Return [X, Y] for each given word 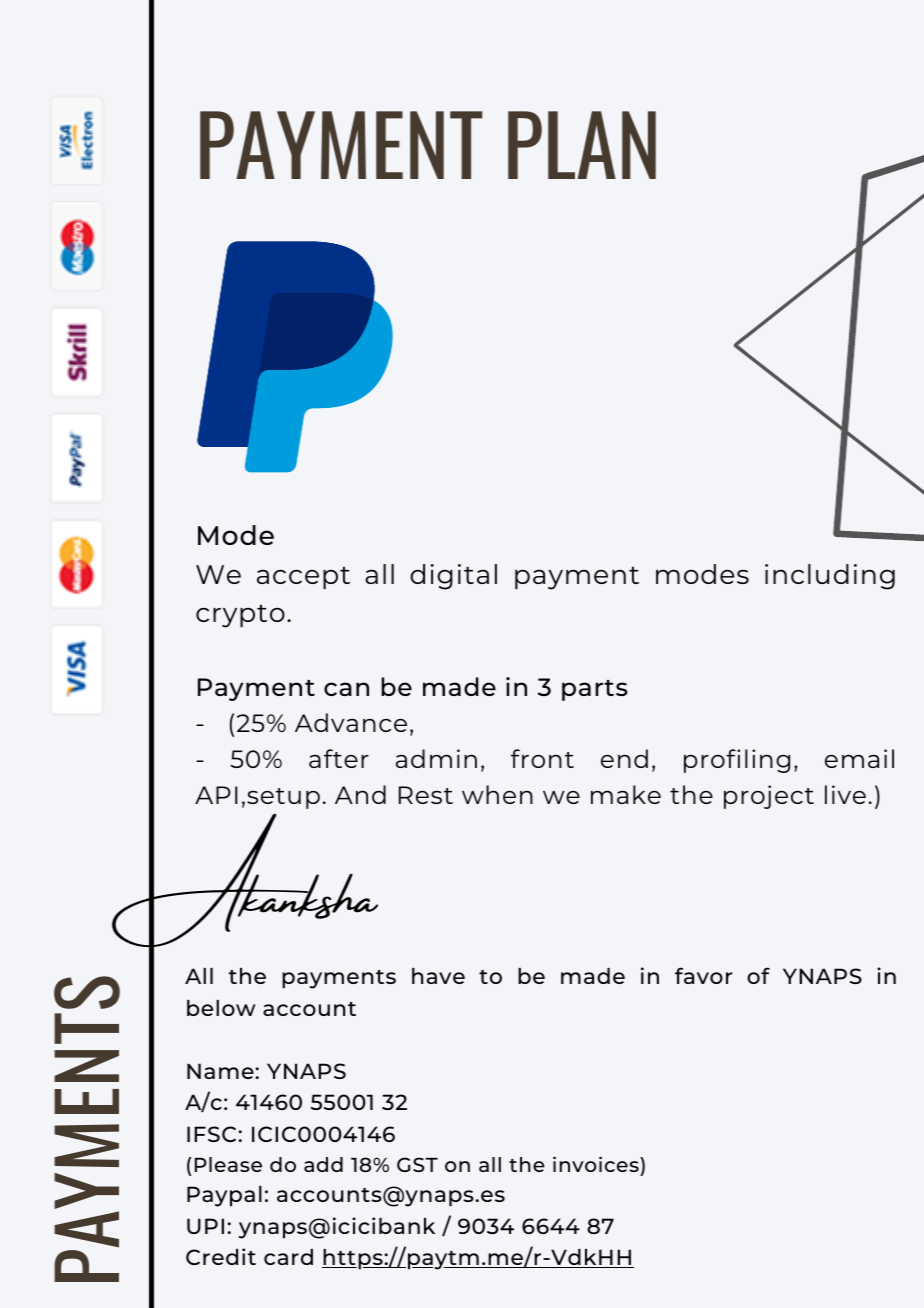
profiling [737, 761]
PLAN [582, 145]
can [346, 689]
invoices [597, 1164]
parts [595, 690]
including [830, 577]
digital [453, 577]
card [288, 1257]
